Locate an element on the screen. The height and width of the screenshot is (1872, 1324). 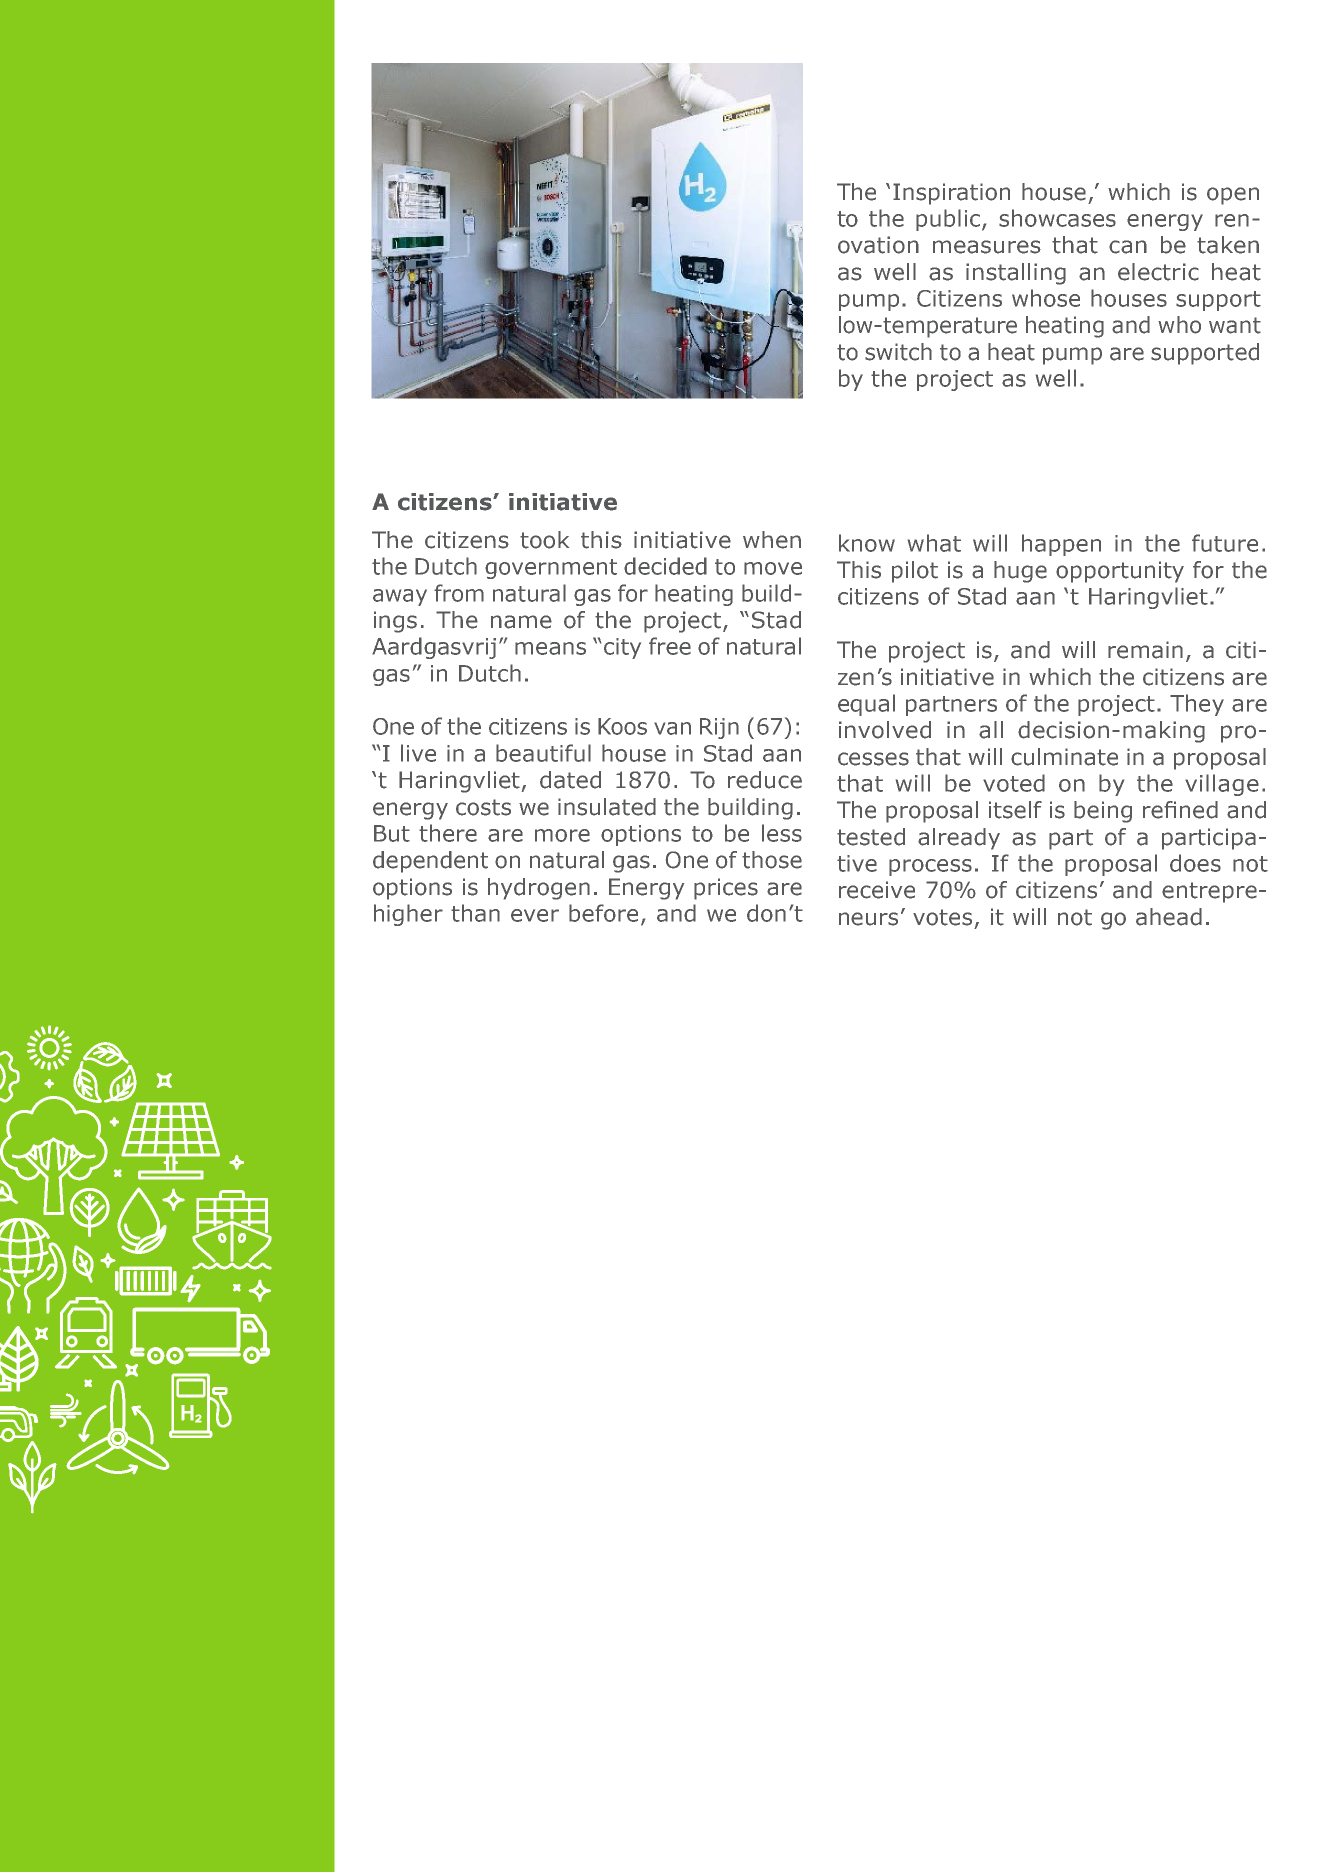
can is located at coordinates (1128, 247).
